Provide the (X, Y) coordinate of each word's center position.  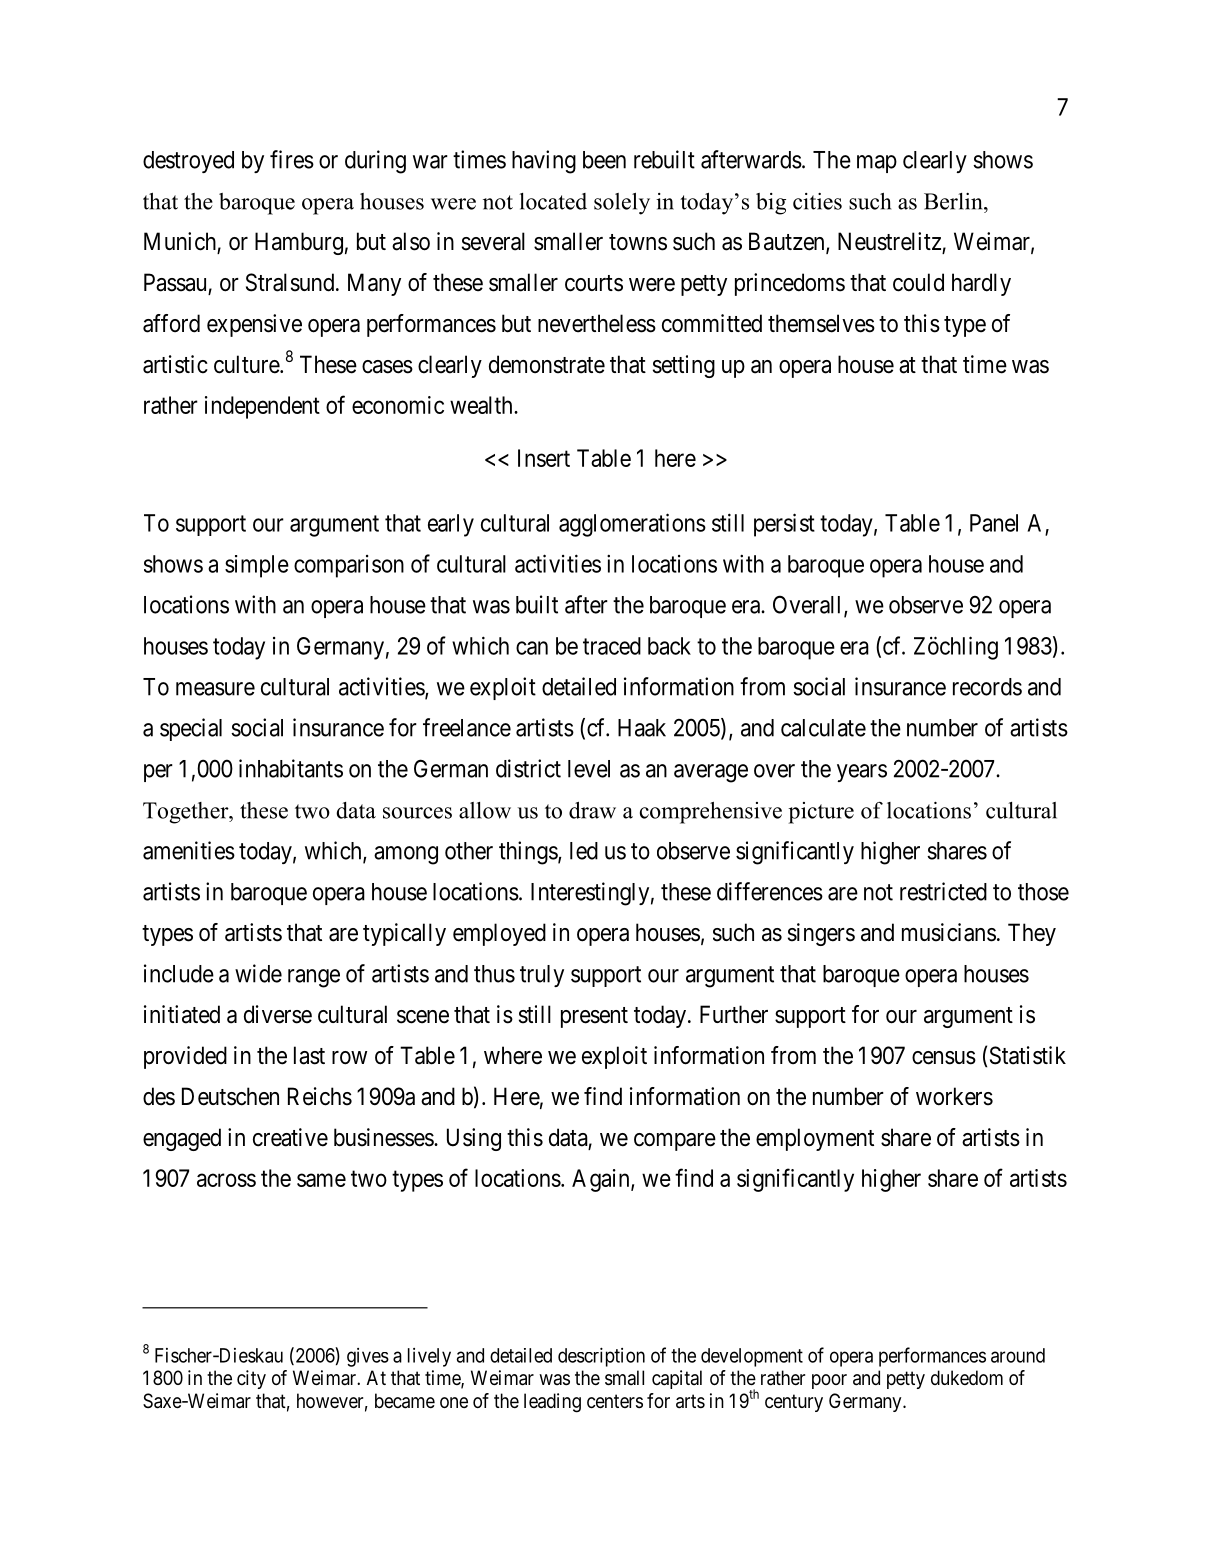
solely (622, 204)
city (251, 1379)
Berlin (954, 201)
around (1018, 1355)
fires (292, 159)
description (601, 1357)
